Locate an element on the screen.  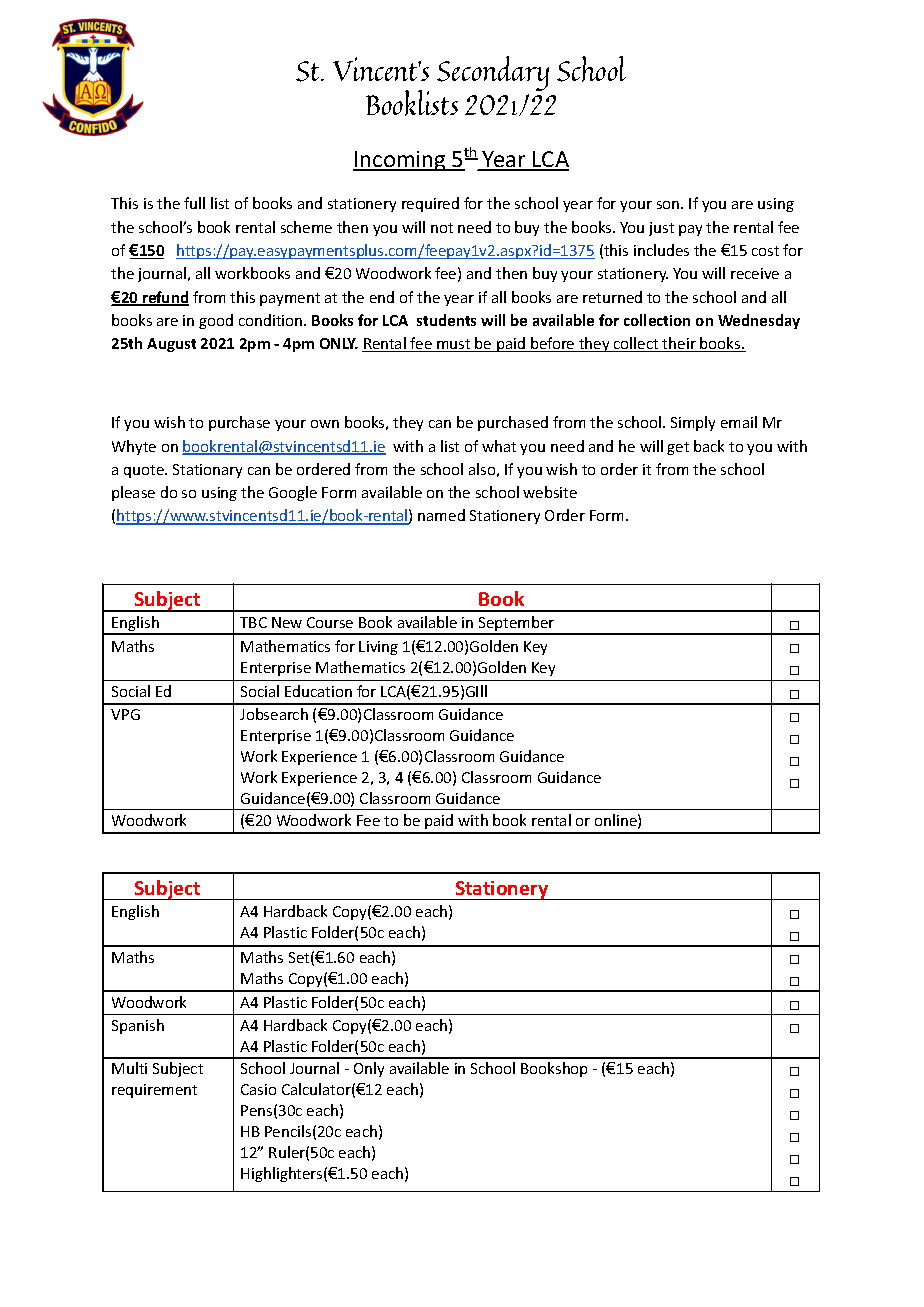
full is located at coordinates (194, 203).
